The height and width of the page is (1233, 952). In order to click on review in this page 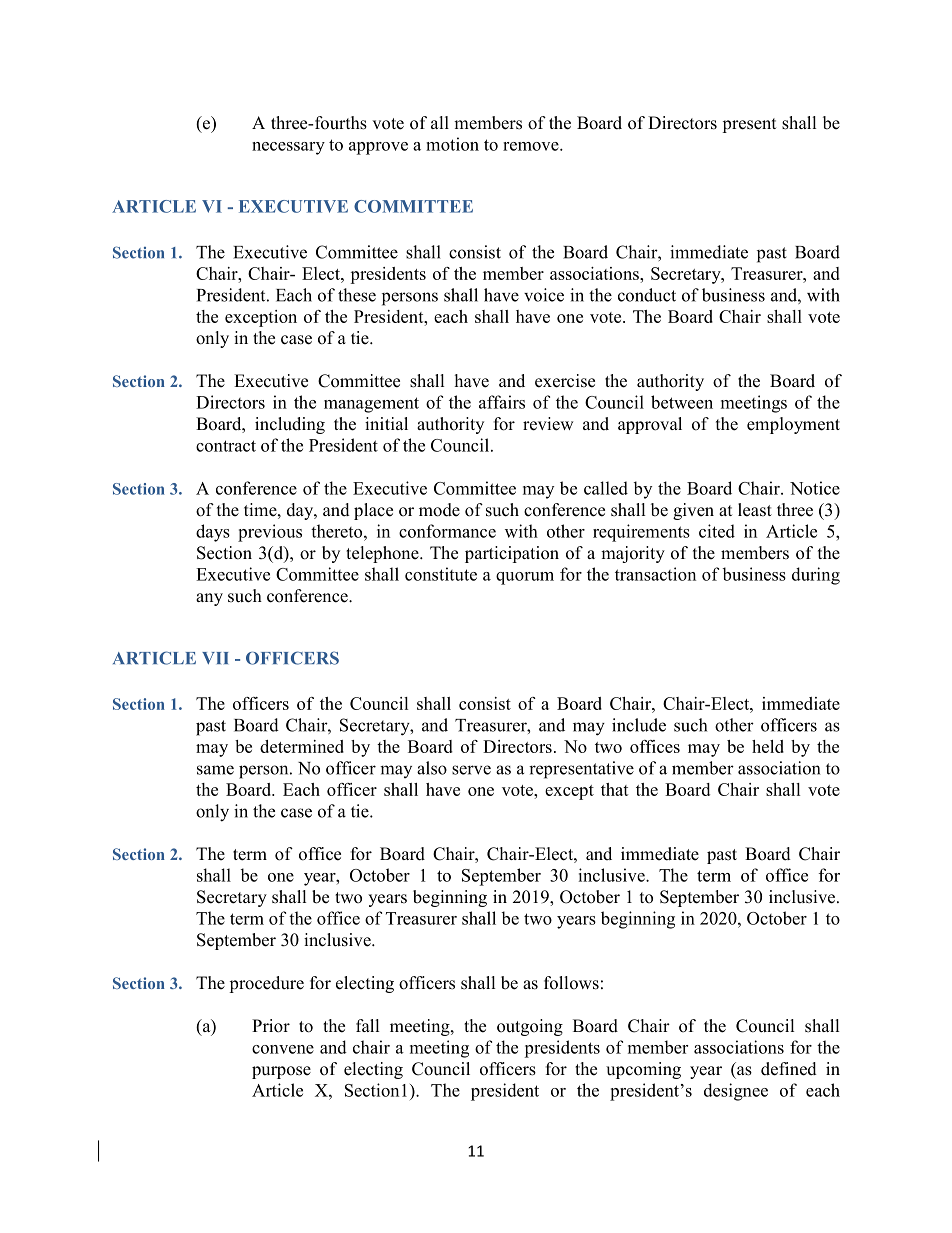, I will do `click(548, 424)`.
